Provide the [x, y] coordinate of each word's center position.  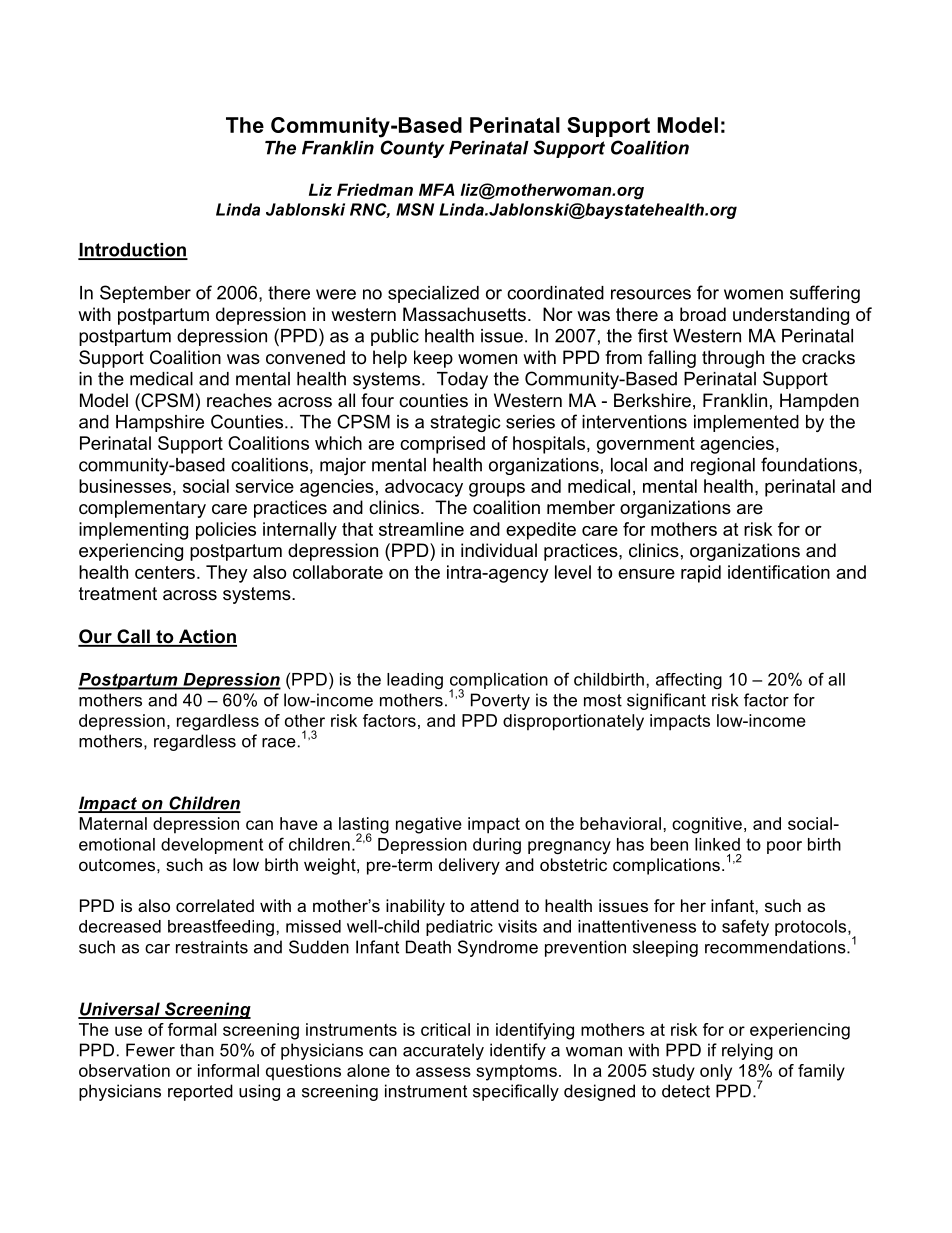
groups [497, 490]
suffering [825, 294]
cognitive [707, 825]
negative [429, 825]
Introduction [133, 251]
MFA [436, 189]
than [197, 1050]
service [264, 486]
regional [723, 466]
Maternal [113, 823]
